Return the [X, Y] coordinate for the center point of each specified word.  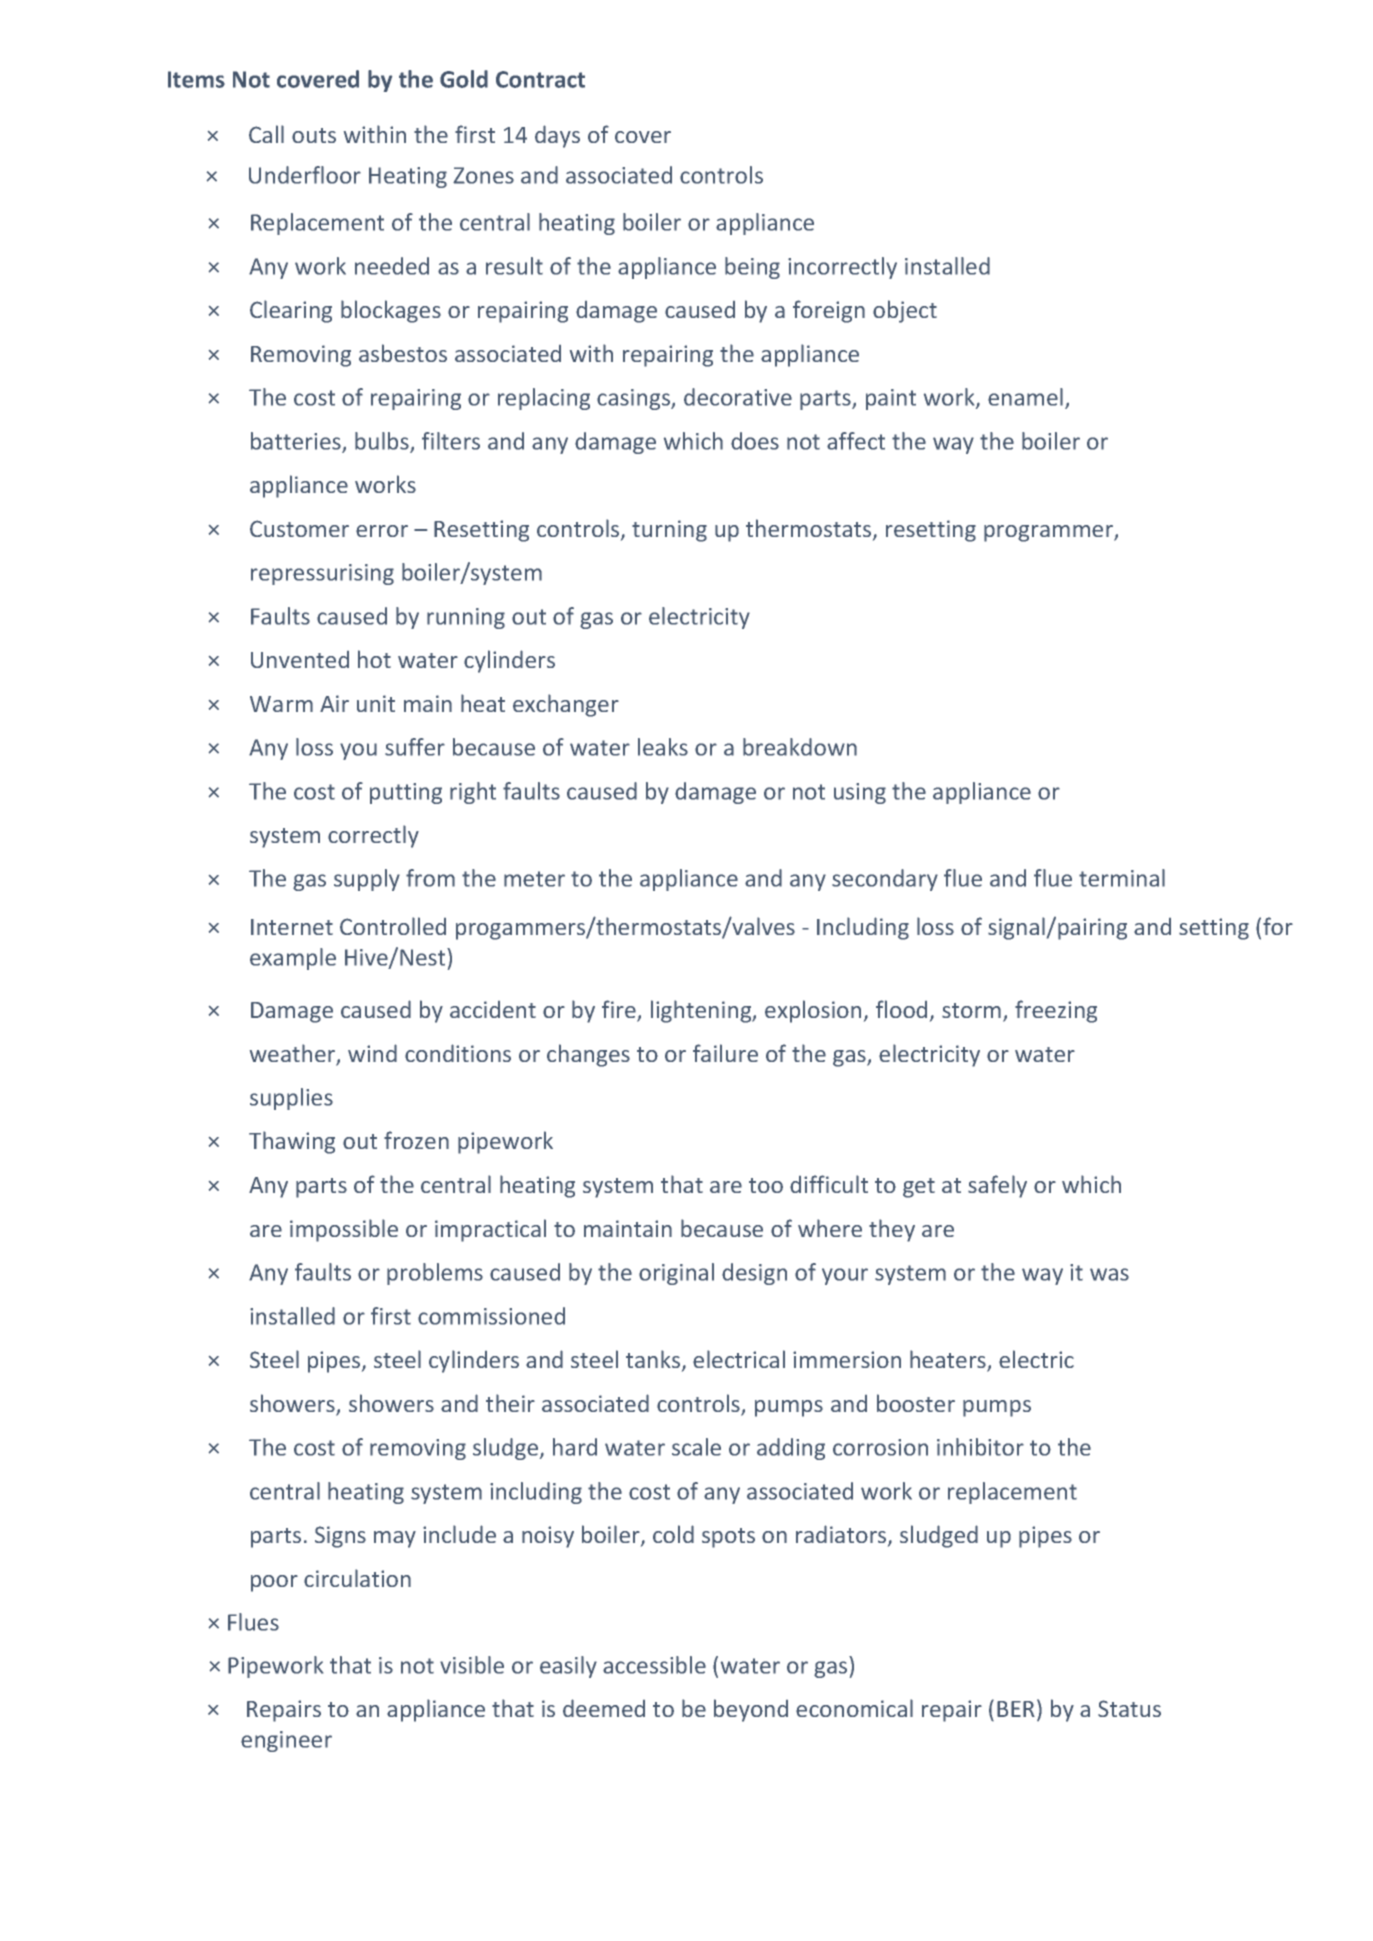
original [676, 1274]
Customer [299, 528]
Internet [292, 927]
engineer [286, 1741]
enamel [1025, 397]
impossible [344, 1230]
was [1109, 1274]
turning [669, 531]
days [557, 136]
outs [314, 135]
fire [620, 1010]
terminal [1122, 878]
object [905, 311]
